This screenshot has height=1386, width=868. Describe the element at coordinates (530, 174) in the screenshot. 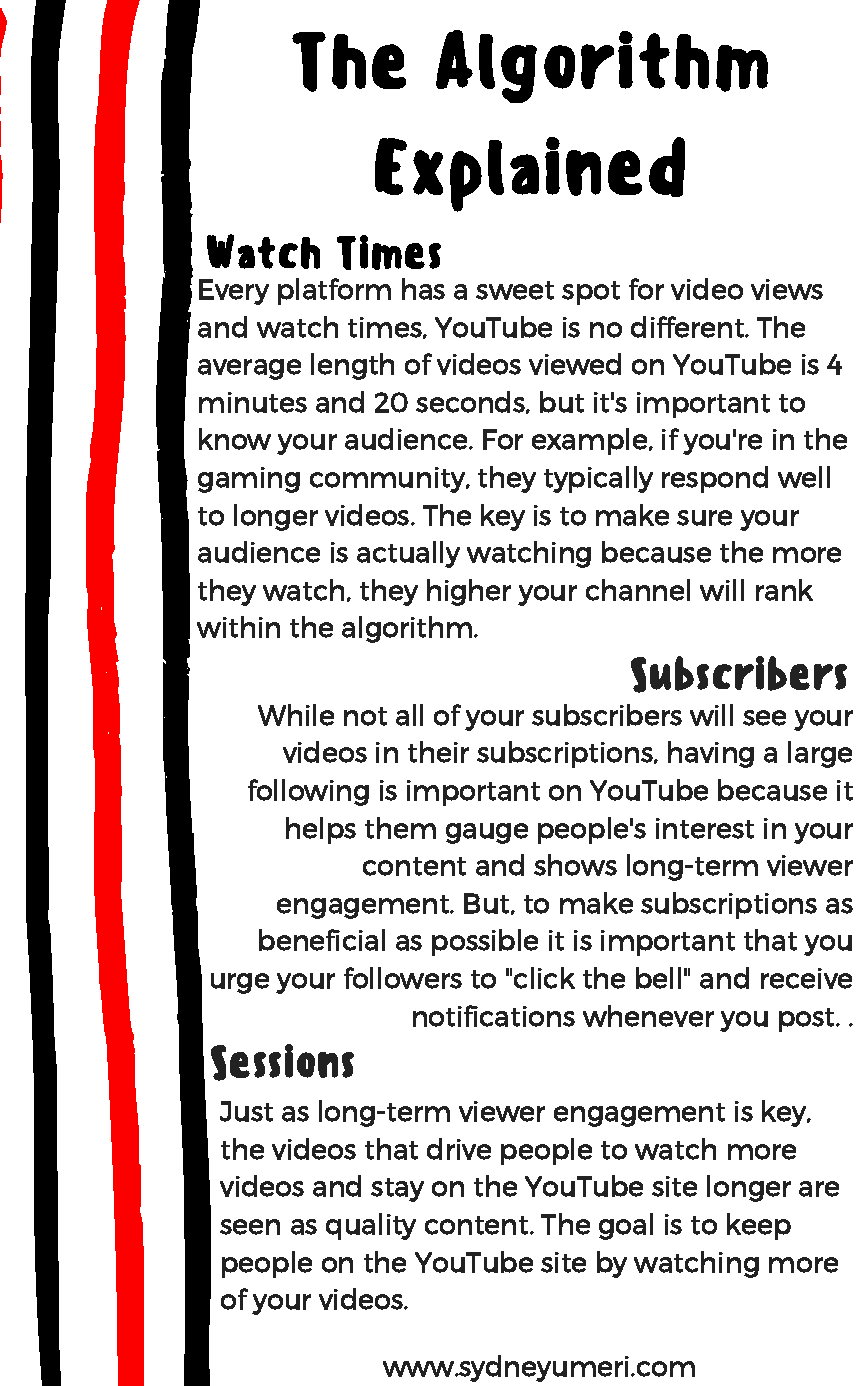

I see `Explained` at that location.
